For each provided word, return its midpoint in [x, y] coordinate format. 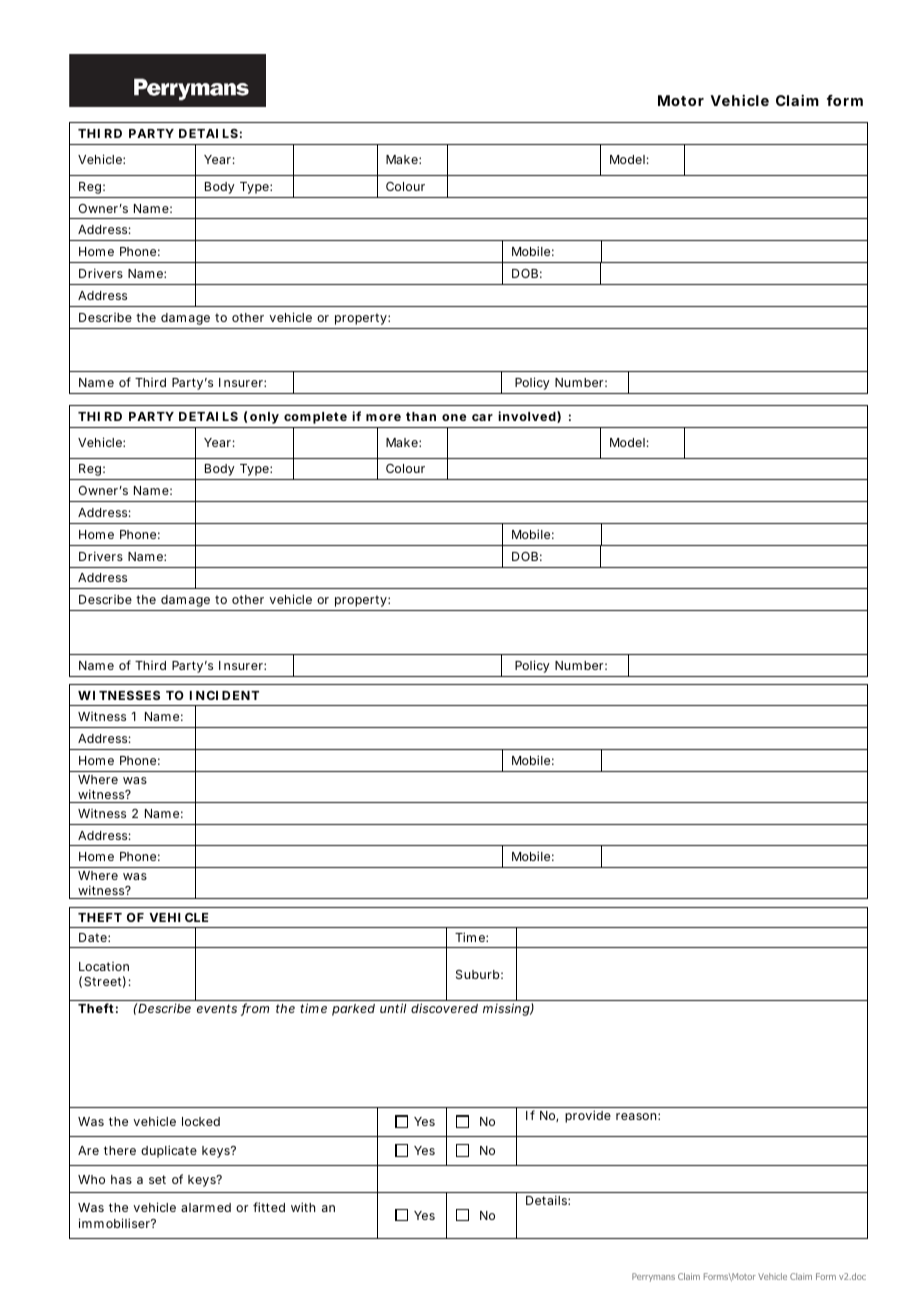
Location [104, 966]
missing [507, 1009]
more [383, 417]
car [482, 417]
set [157, 1179]
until [393, 1008]
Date [94, 937]
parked [353, 1010]
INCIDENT [224, 695]
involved [527, 416]
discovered [444, 1008]
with [303, 1207]
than [421, 416]
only [264, 418]
